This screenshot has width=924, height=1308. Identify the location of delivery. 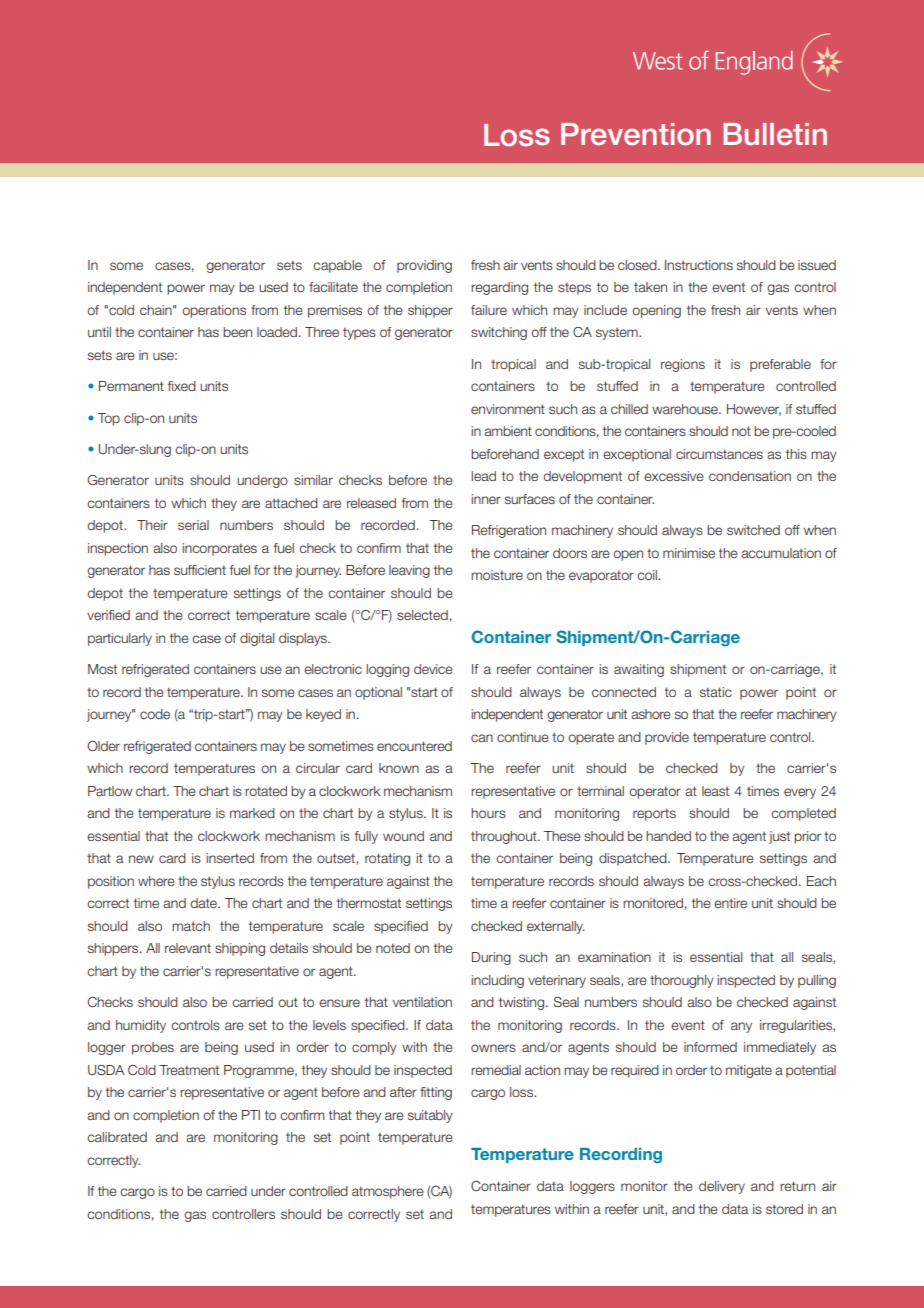
(722, 1187).
